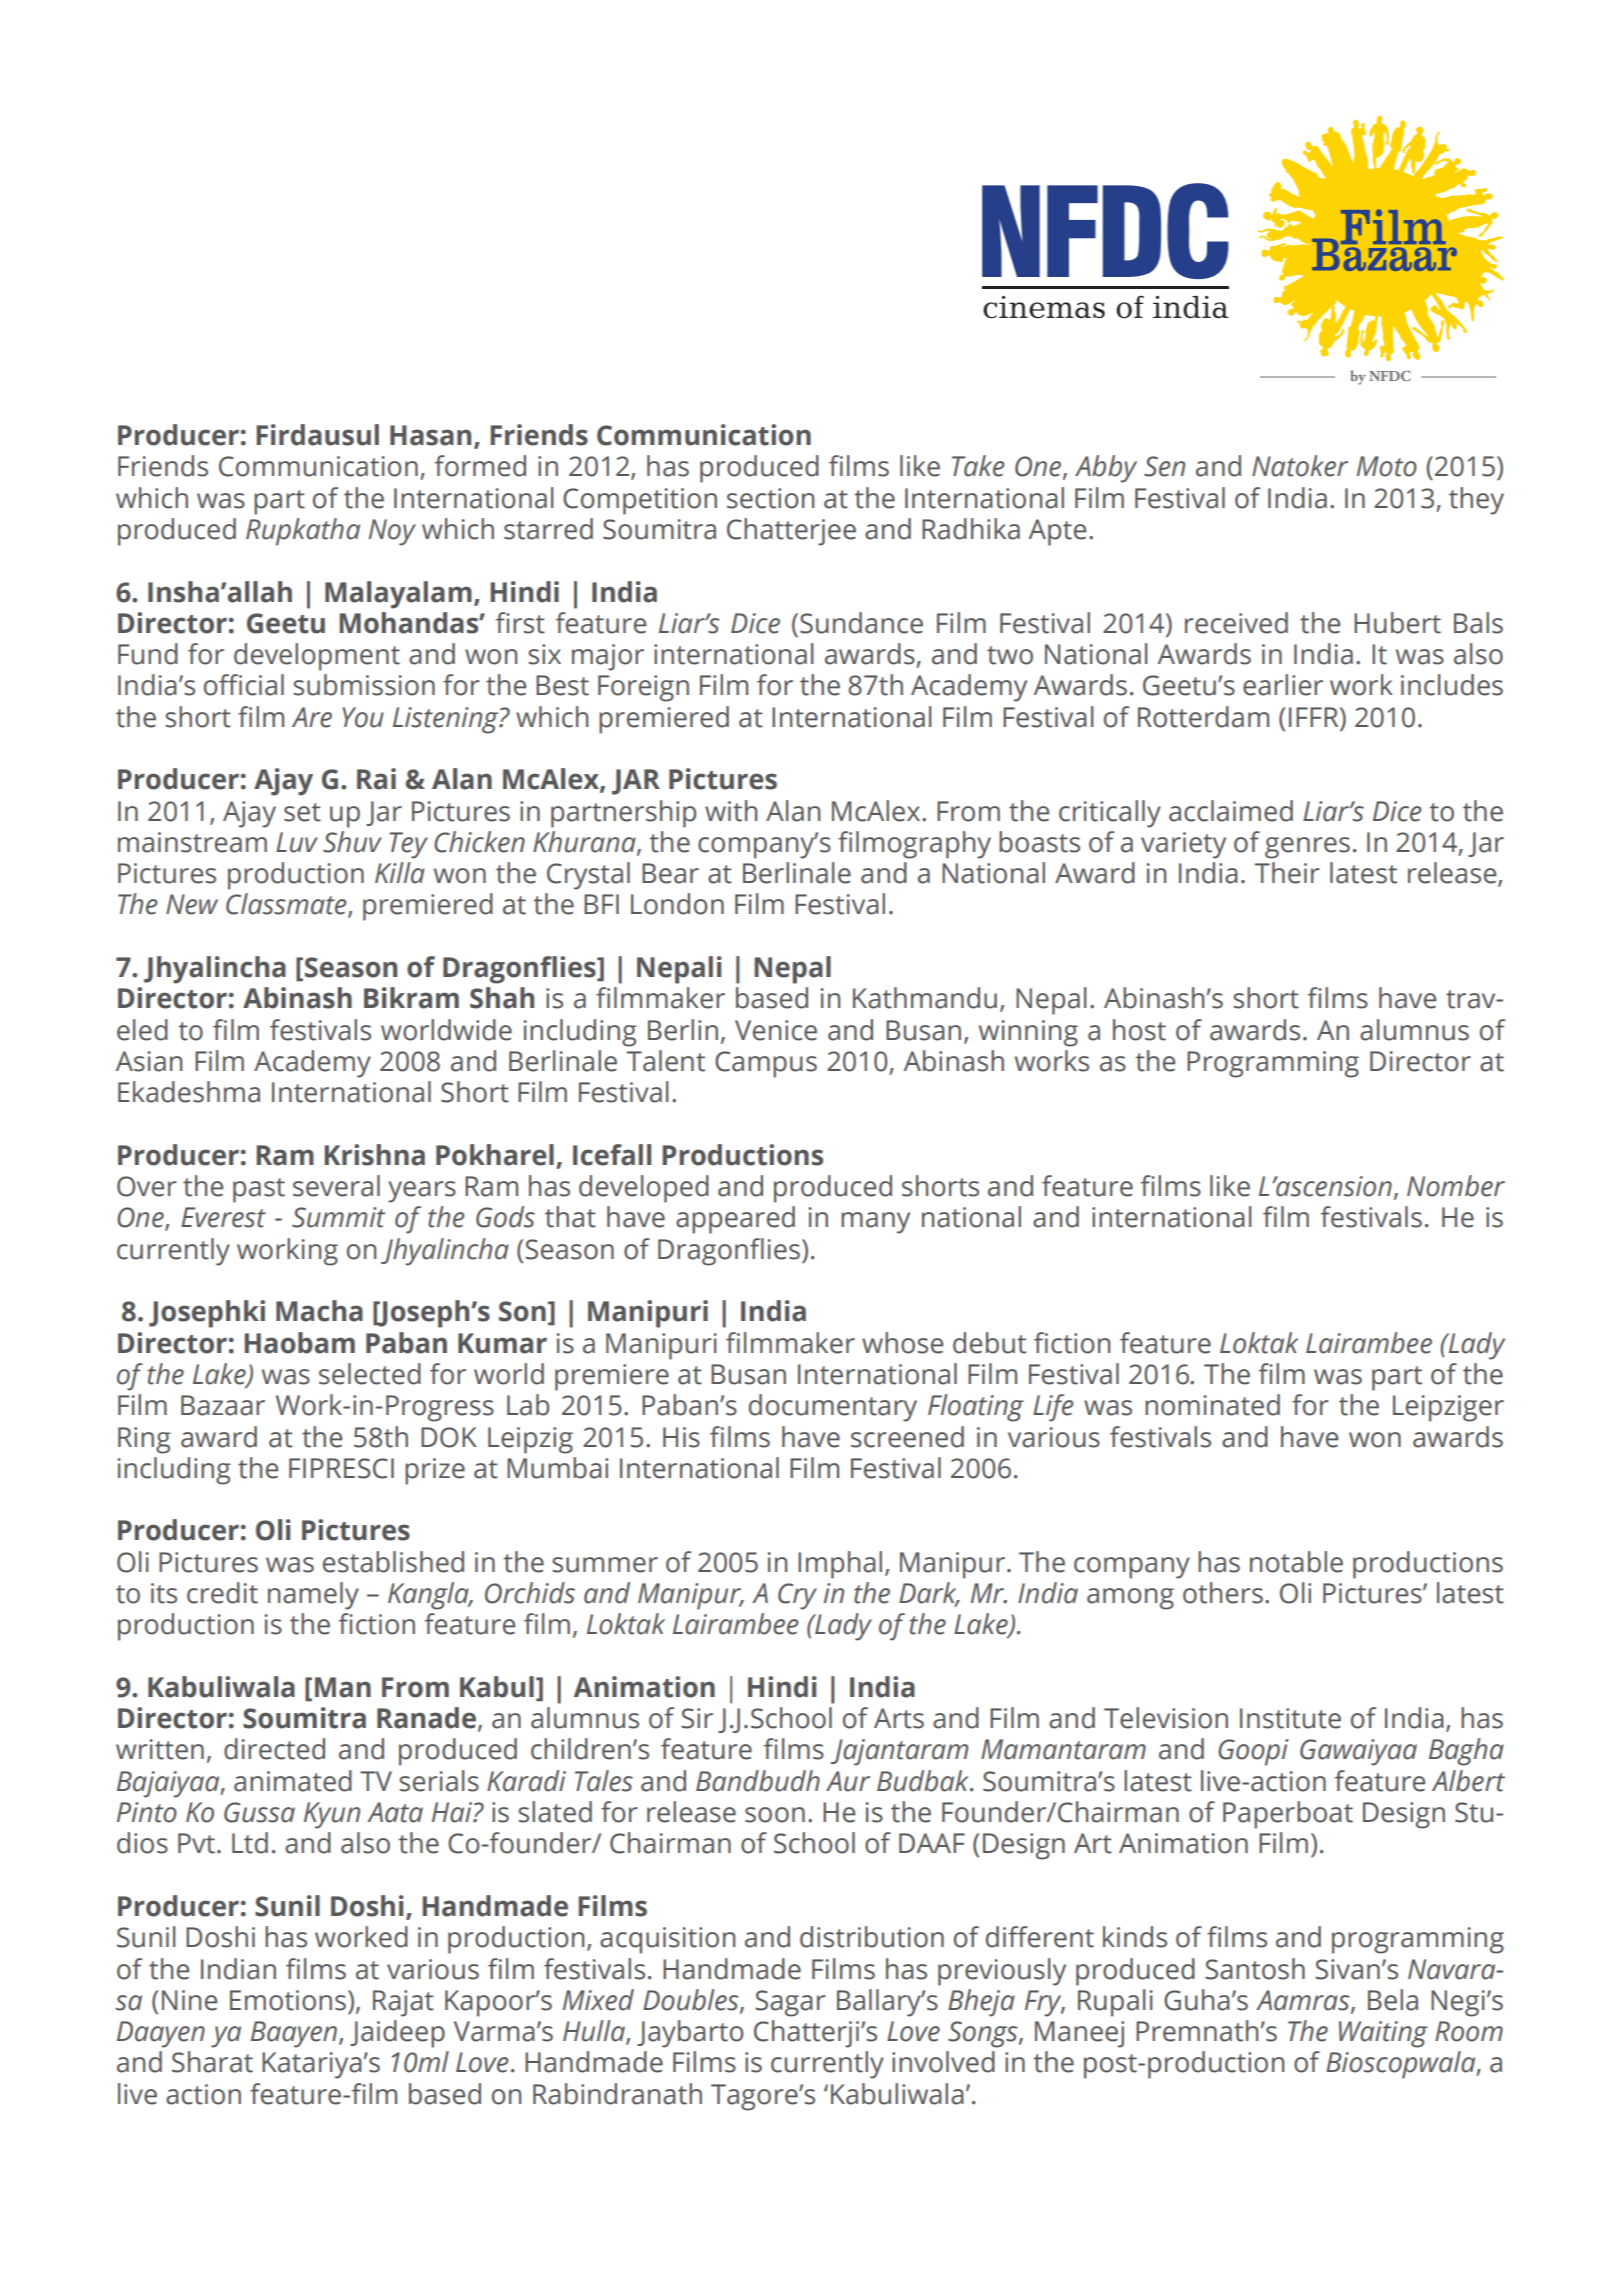  Describe the element at coordinates (790, 2003) in the page. I see `Sagar` at that location.
